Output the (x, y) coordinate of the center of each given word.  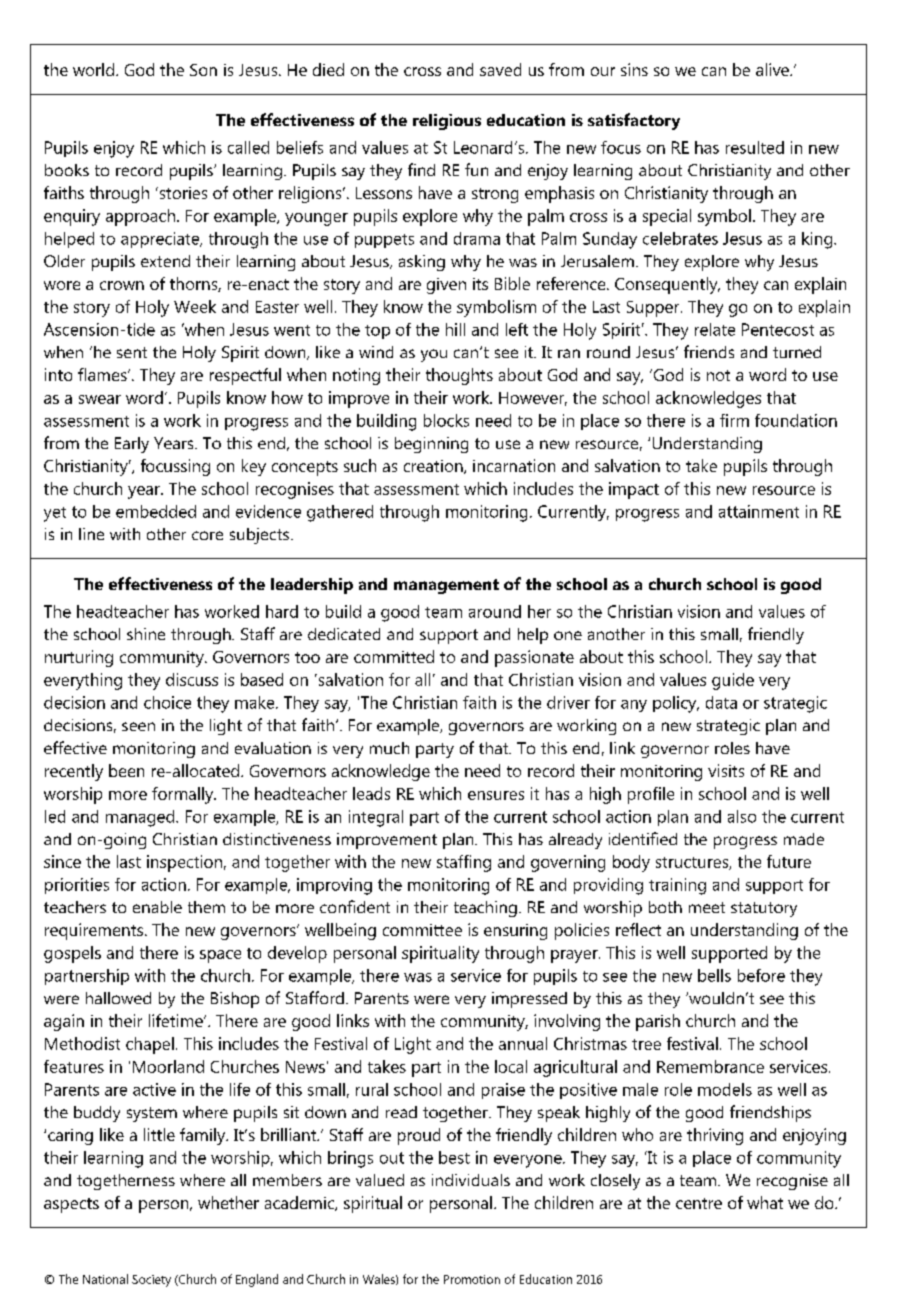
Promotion (472, 1279)
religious (447, 122)
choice (167, 702)
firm (734, 420)
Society (151, 1281)
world (93, 69)
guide (733, 681)
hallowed (118, 998)
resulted (755, 147)
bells (714, 975)
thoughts (459, 376)
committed (394, 656)
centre (699, 1203)
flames (103, 374)
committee (422, 930)
